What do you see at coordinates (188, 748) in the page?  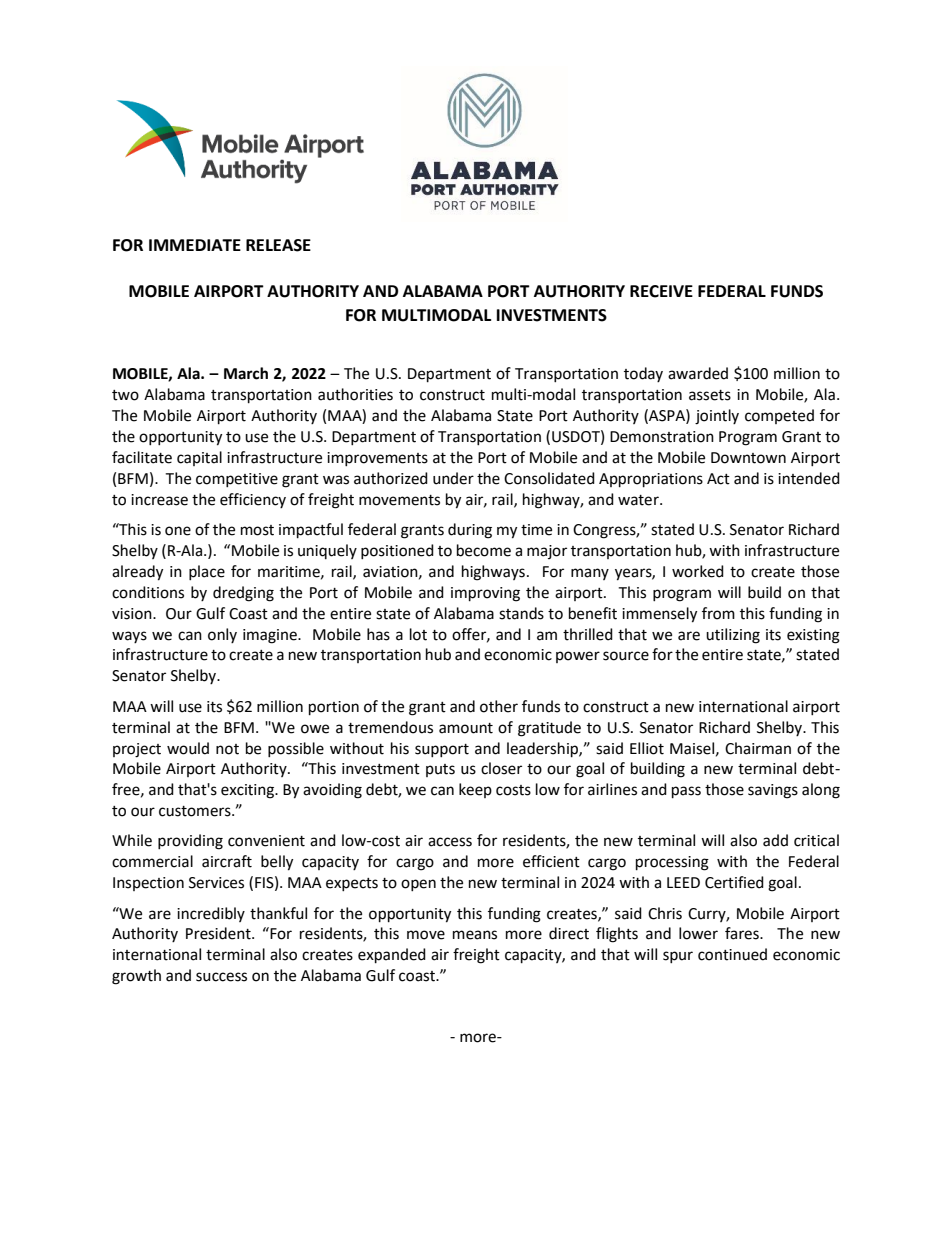 I see `would` at bounding box center [188, 748].
